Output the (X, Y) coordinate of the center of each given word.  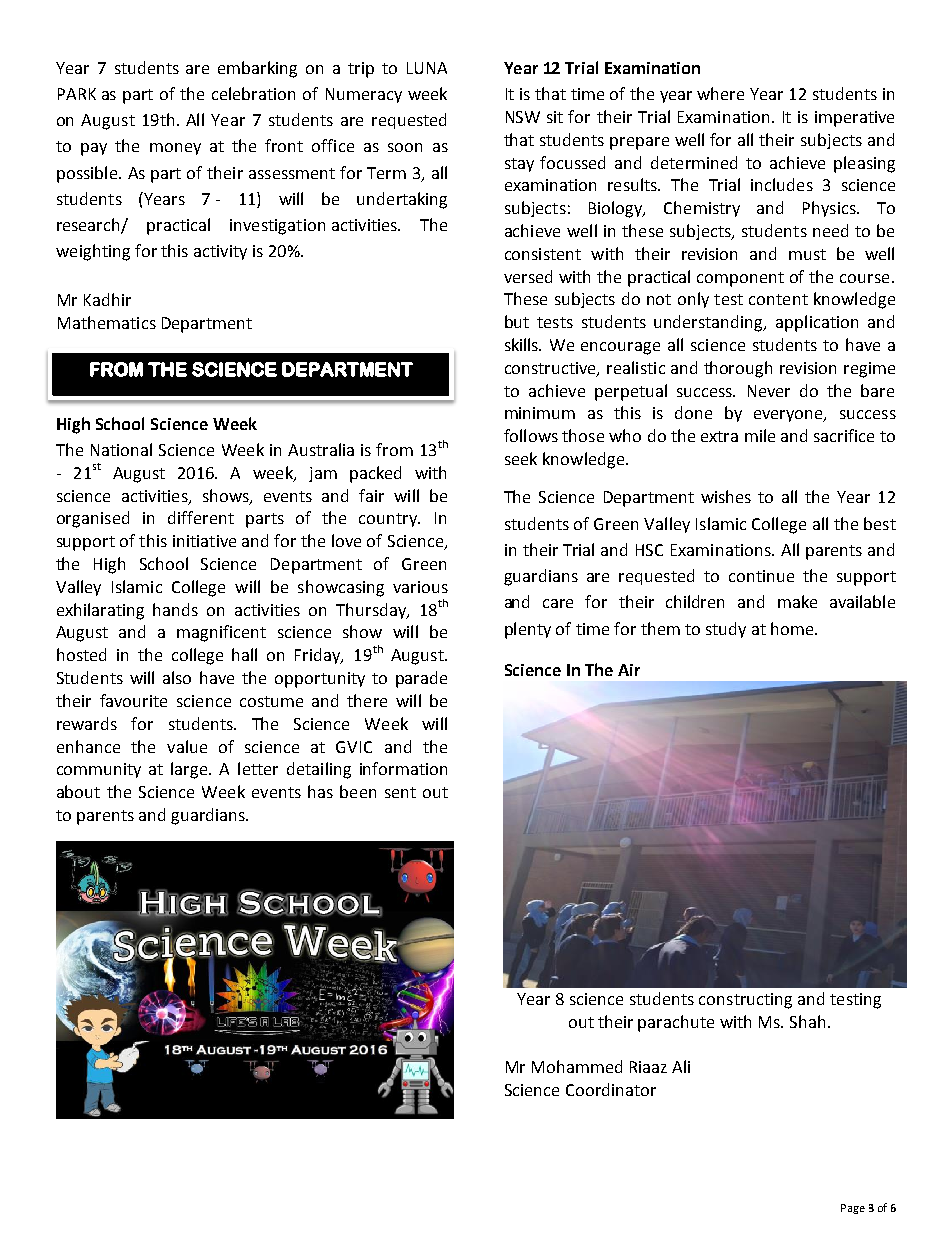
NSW (523, 117)
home (793, 628)
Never (769, 391)
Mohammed (577, 1066)
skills (523, 344)
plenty (528, 630)
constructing (745, 1001)
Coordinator (611, 1089)
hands (175, 609)
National (121, 449)
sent (400, 792)
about (78, 791)
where (720, 93)
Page (853, 1209)
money (175, 149)
